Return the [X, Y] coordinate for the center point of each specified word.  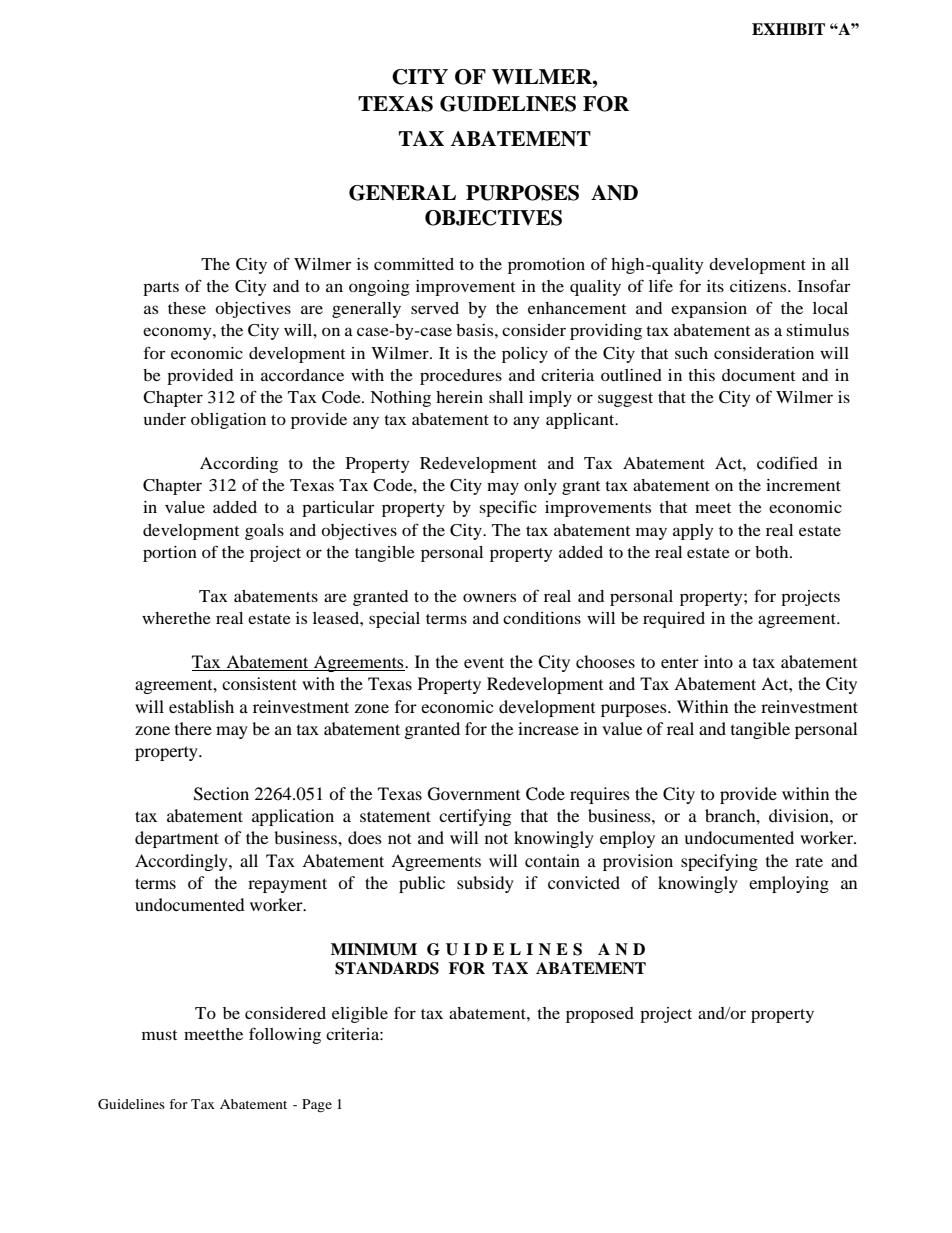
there [193, 728]
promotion [546, 266]
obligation [228, 421]
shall [506, 397]
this [701, 375]
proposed [600, 1015]
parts [161, 289]
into [718, 661]
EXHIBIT [788, 29]
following [285, 1035]
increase [548, 728]
